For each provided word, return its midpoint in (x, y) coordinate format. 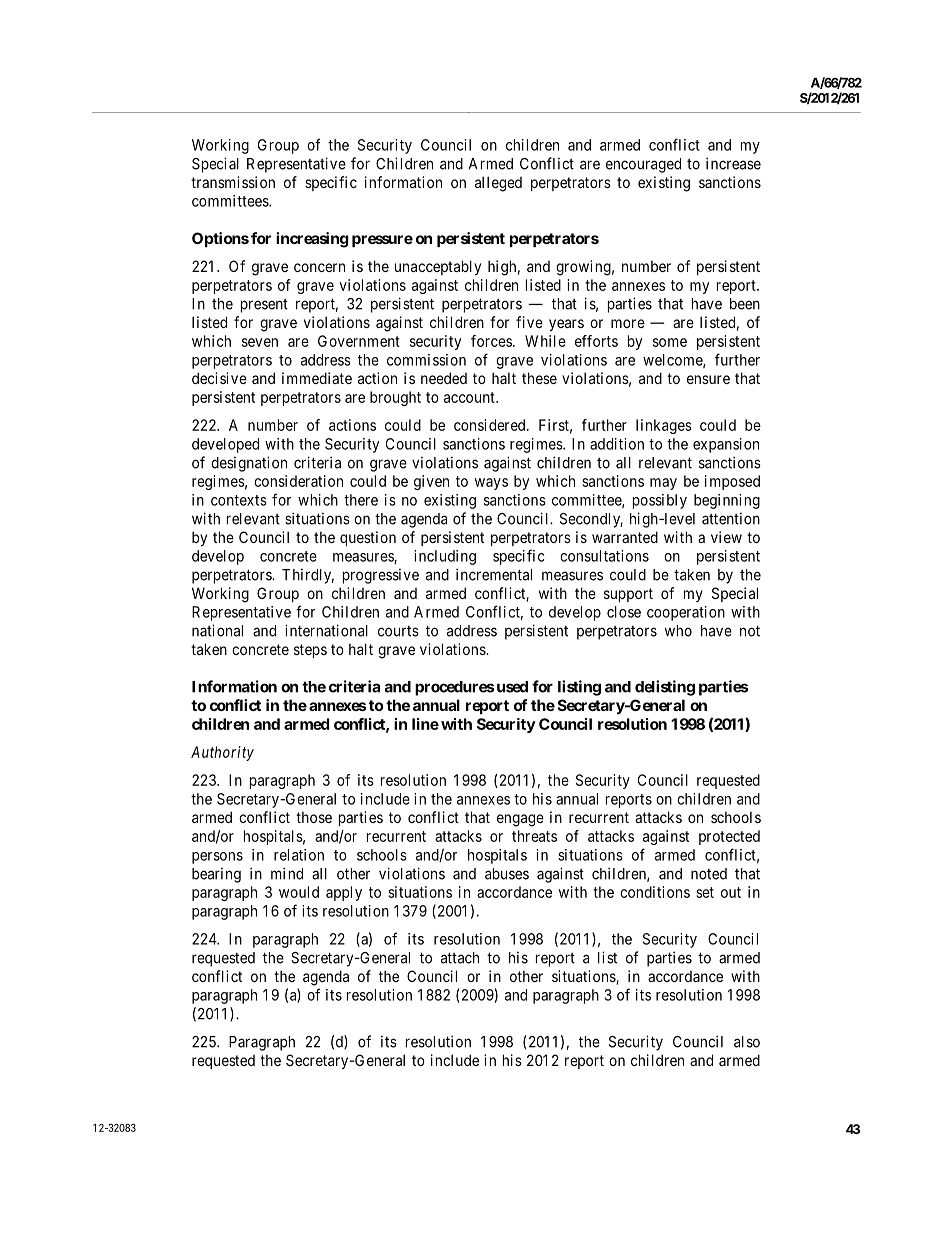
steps (310, 651)
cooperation (686, 613)
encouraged (643, 165)
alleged (498, 184)
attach (460, 958)
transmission (233, 182)
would (299, 892)
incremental (494, 574)
